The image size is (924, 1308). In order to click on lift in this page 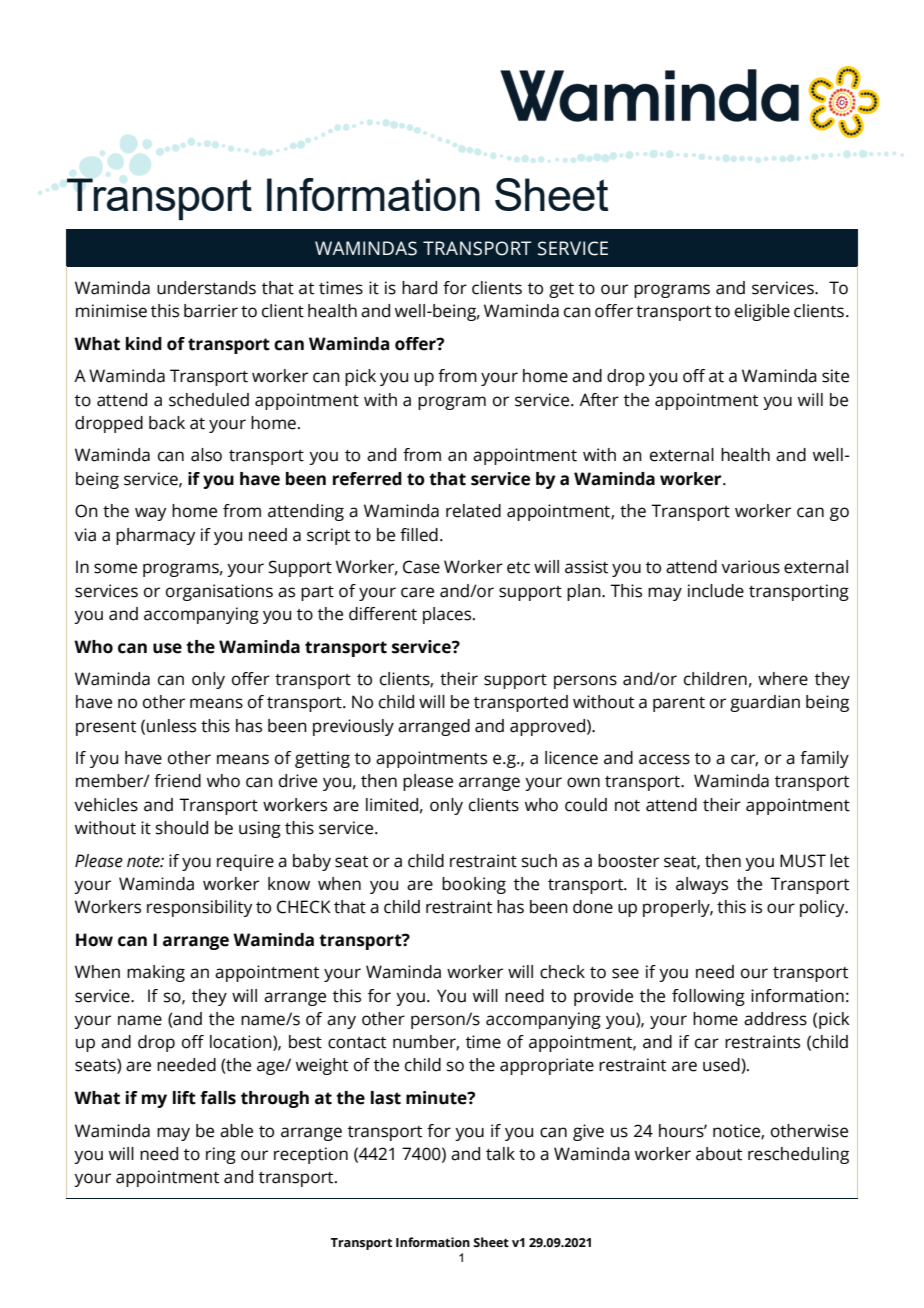, I will do `click(184, 1098)`.
